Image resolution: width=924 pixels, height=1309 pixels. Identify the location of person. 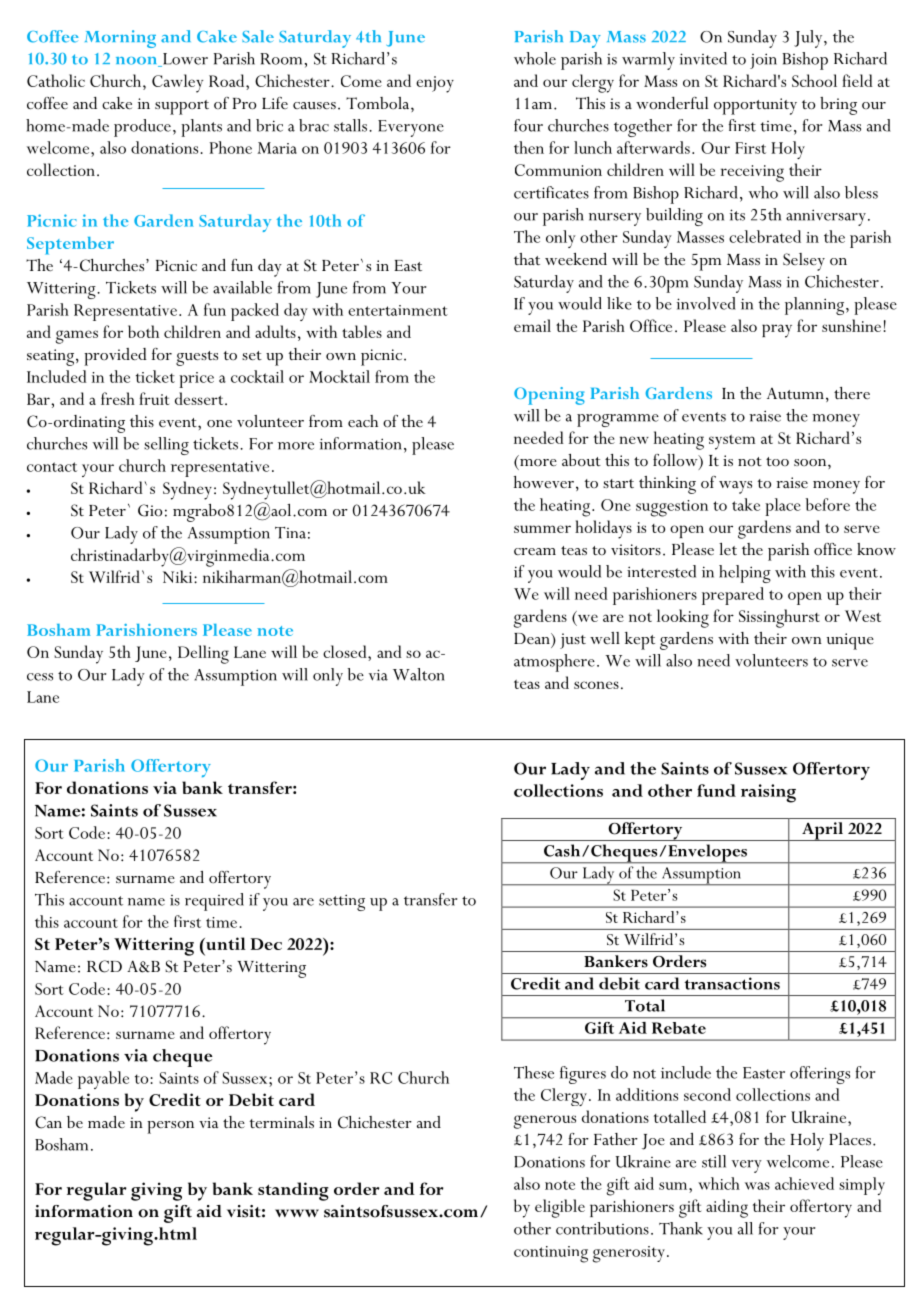
(170, 1127).
